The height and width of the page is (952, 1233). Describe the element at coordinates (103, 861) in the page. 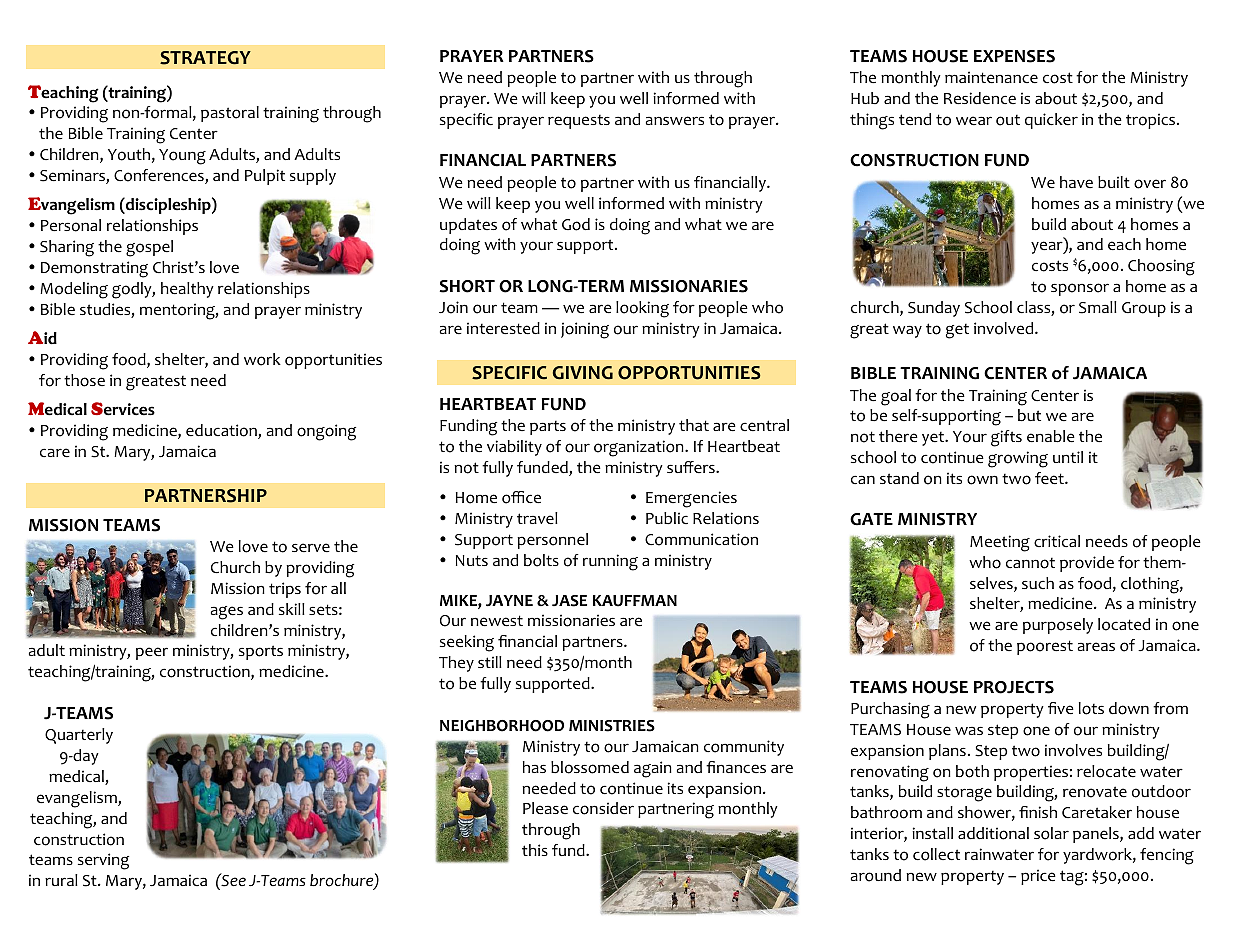

I see `serving` at that location.
